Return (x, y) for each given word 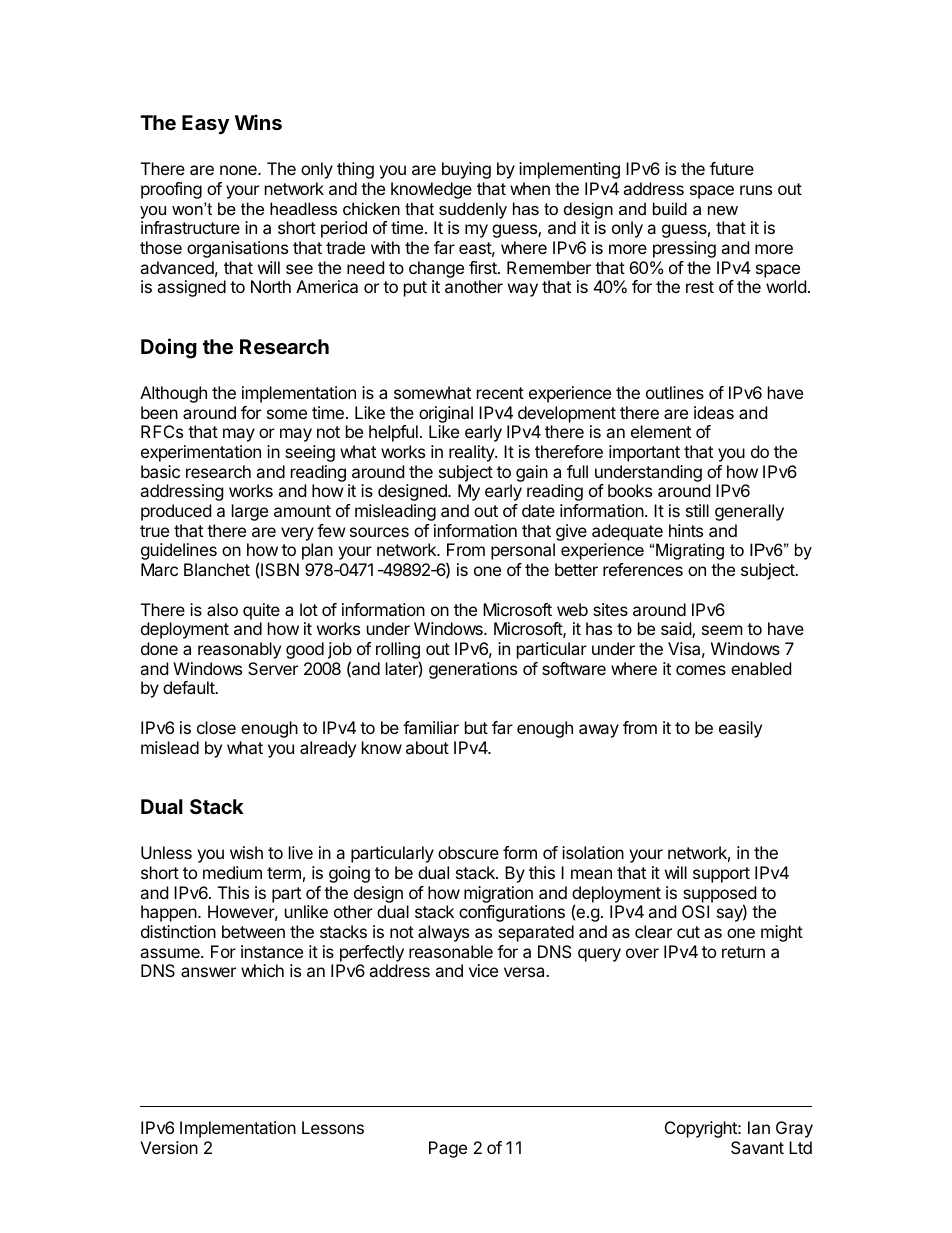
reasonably (239, 650)
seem (722, 630)
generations (473, 670)
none (239, 170)
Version (169, 1147)
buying (466, 170)
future (732, 168)
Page (448, 1149)
